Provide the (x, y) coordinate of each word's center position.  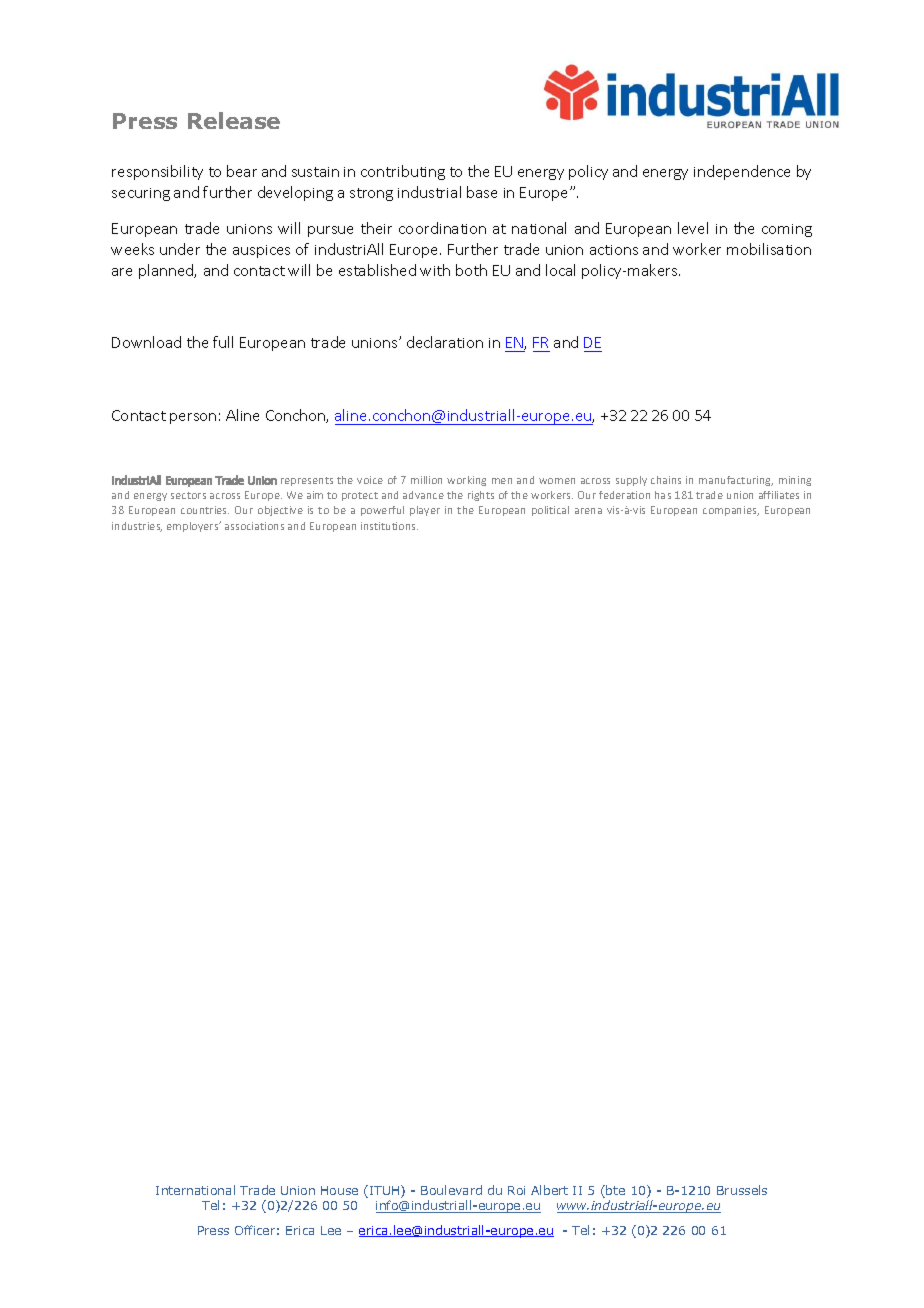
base (482, 192)
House (339, 1190)
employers (194, 526)
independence (742, 172)
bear (242, 171)
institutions (389, 526)
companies (731, 511)
